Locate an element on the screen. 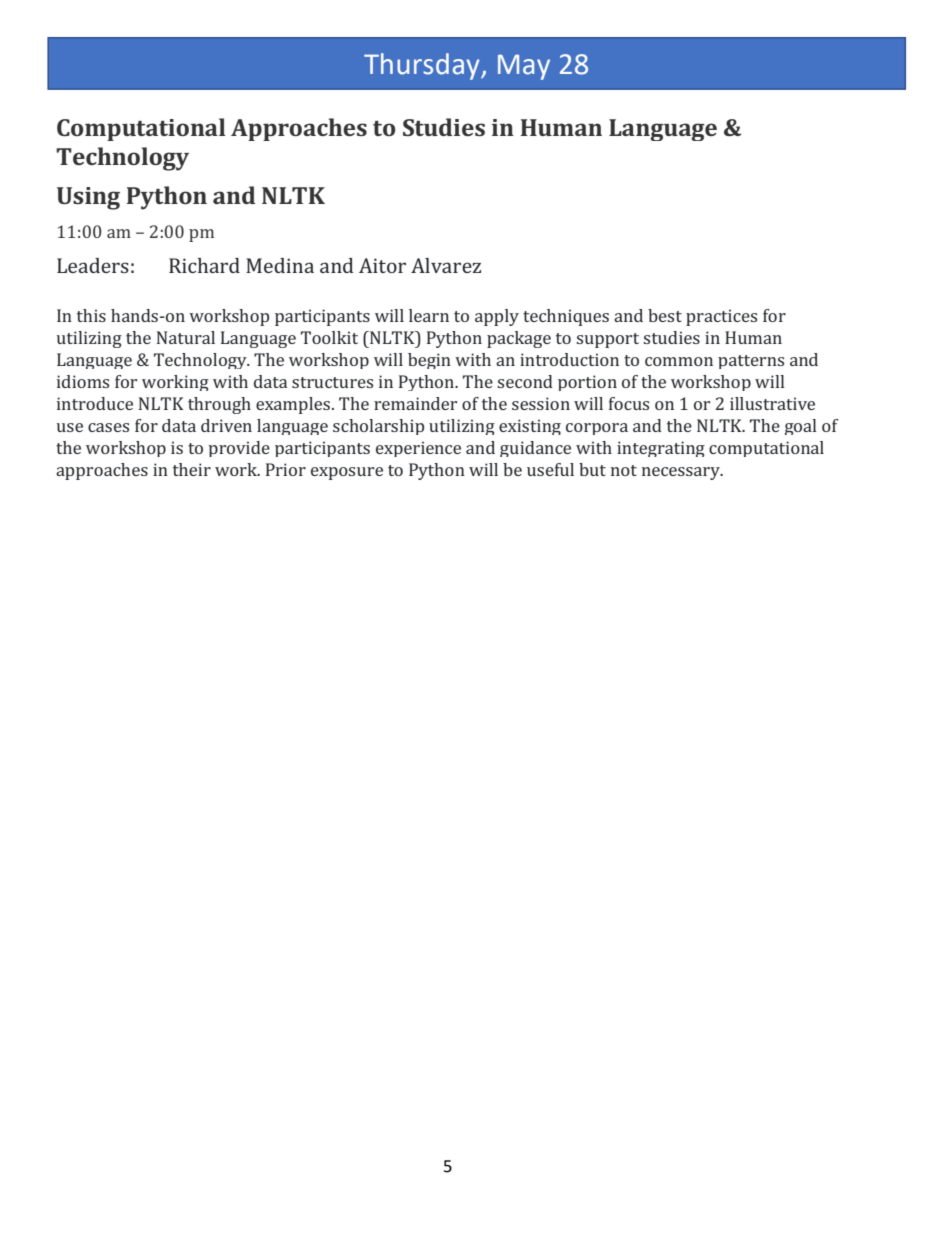  their is located at coordinates (192, 469).
